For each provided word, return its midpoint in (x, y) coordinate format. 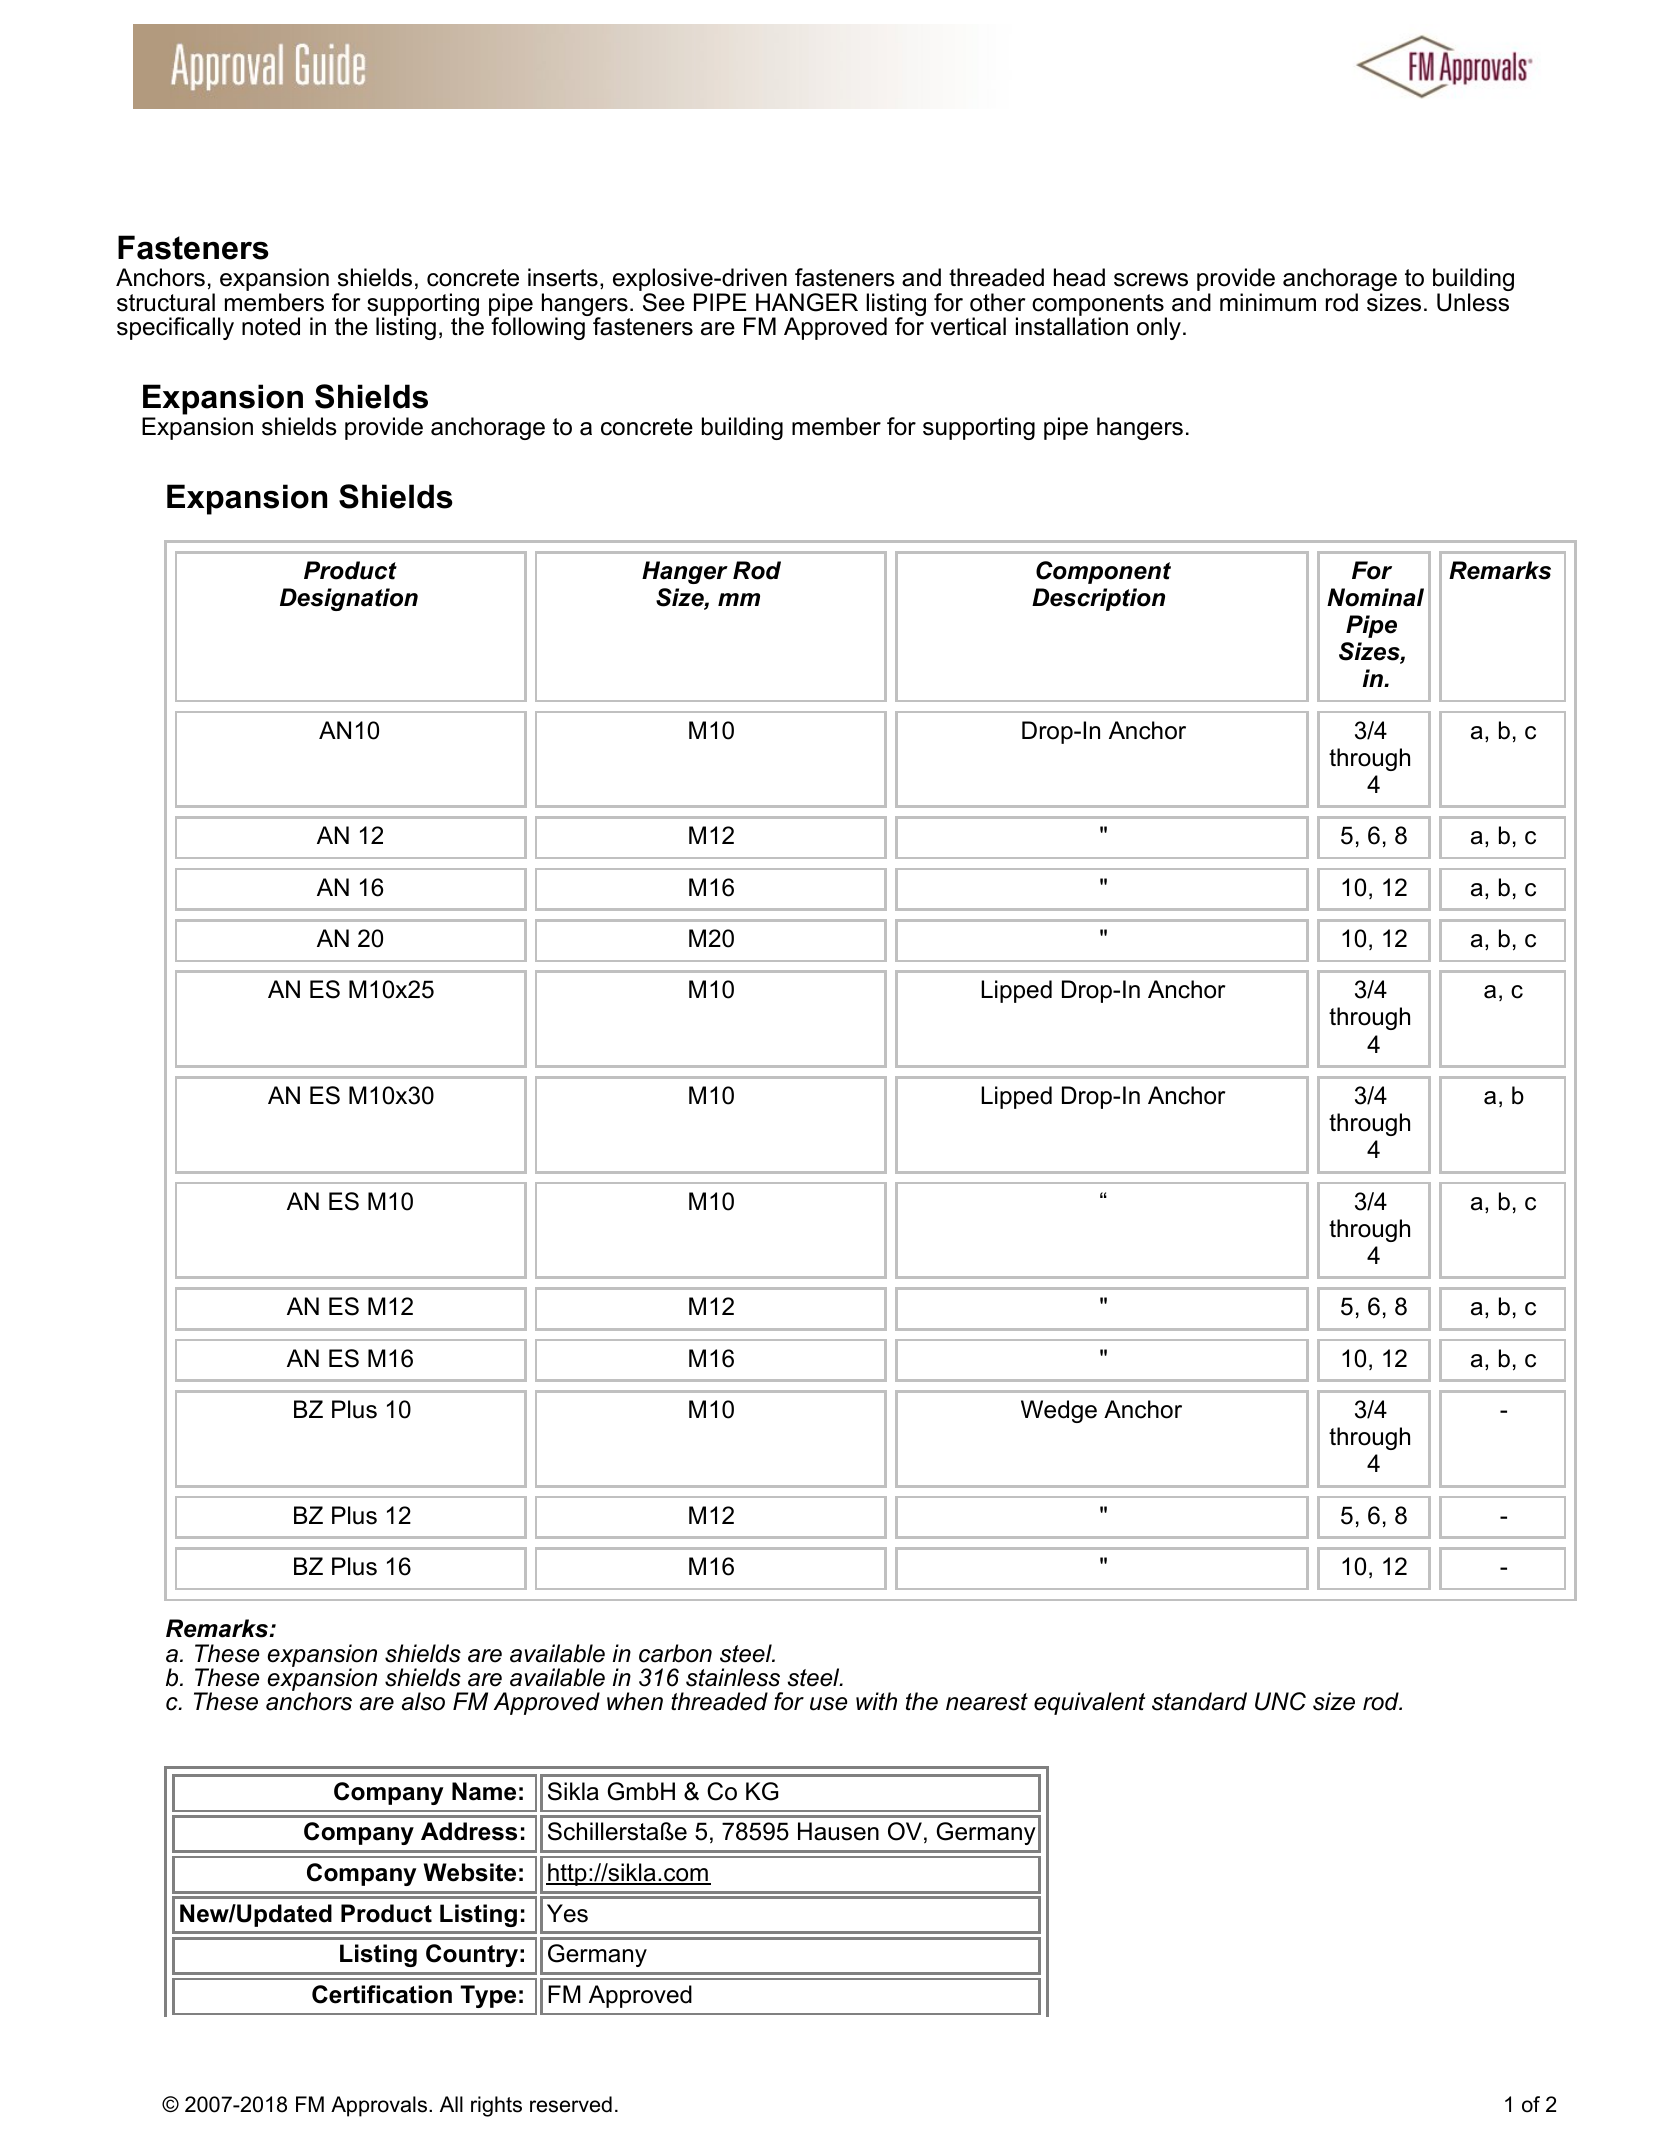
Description (1098, 599)
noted (271, 326)
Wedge (1059, 1411)
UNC (1280, 1701)
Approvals (380, 2106)
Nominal (1375, 597)
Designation (349, 599)
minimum (1268, 302)
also (423, 1701)
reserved (571, 2104)
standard (1199, 1701)
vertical (968, 326)
